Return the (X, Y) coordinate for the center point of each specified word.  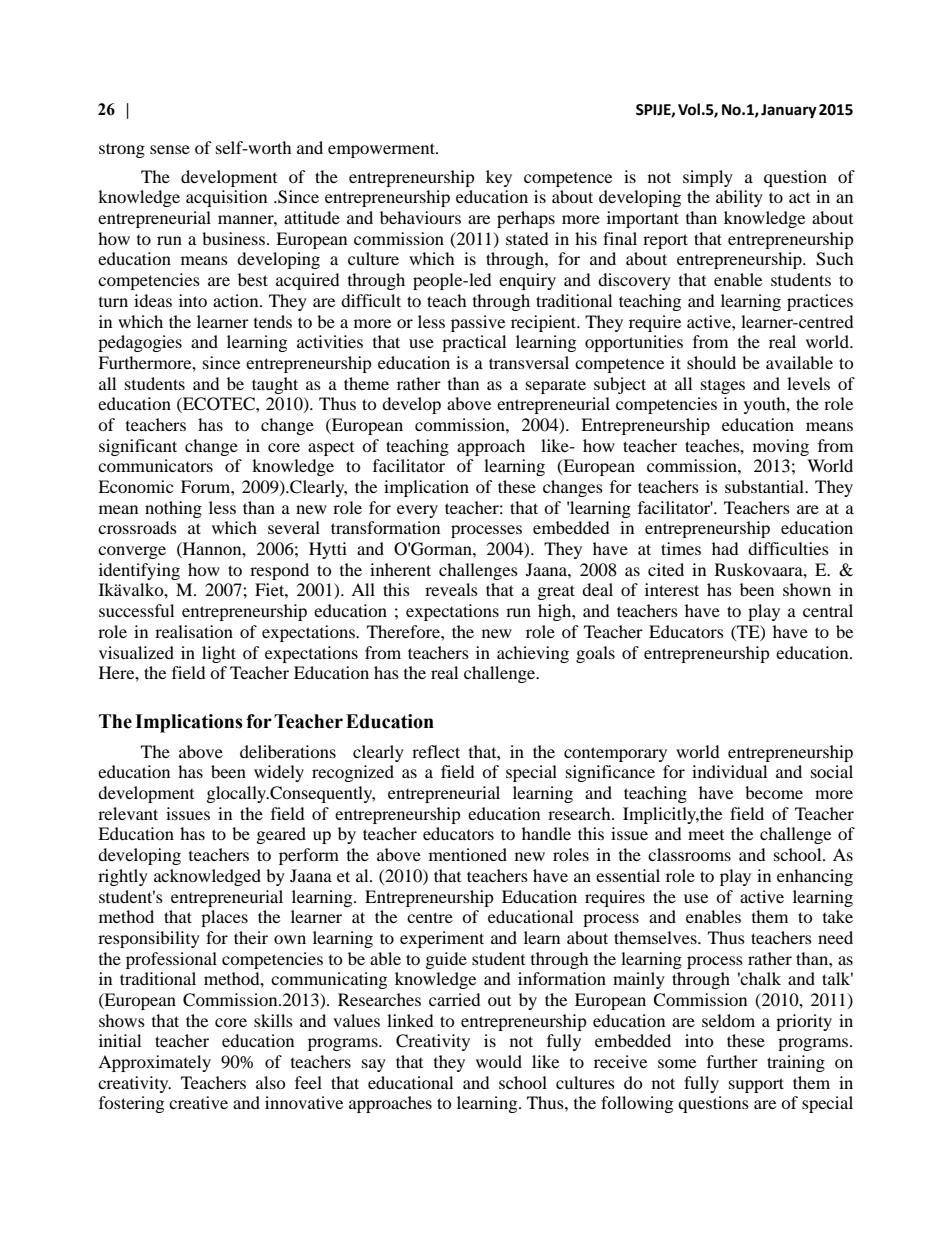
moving (781, 447)
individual (729, 771)
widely (279, 773)
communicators (155, 465)
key (499, 178)
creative (198, 1102)
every (417, 511)
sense (170, 149)
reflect (436, 751)
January (789, 111)
